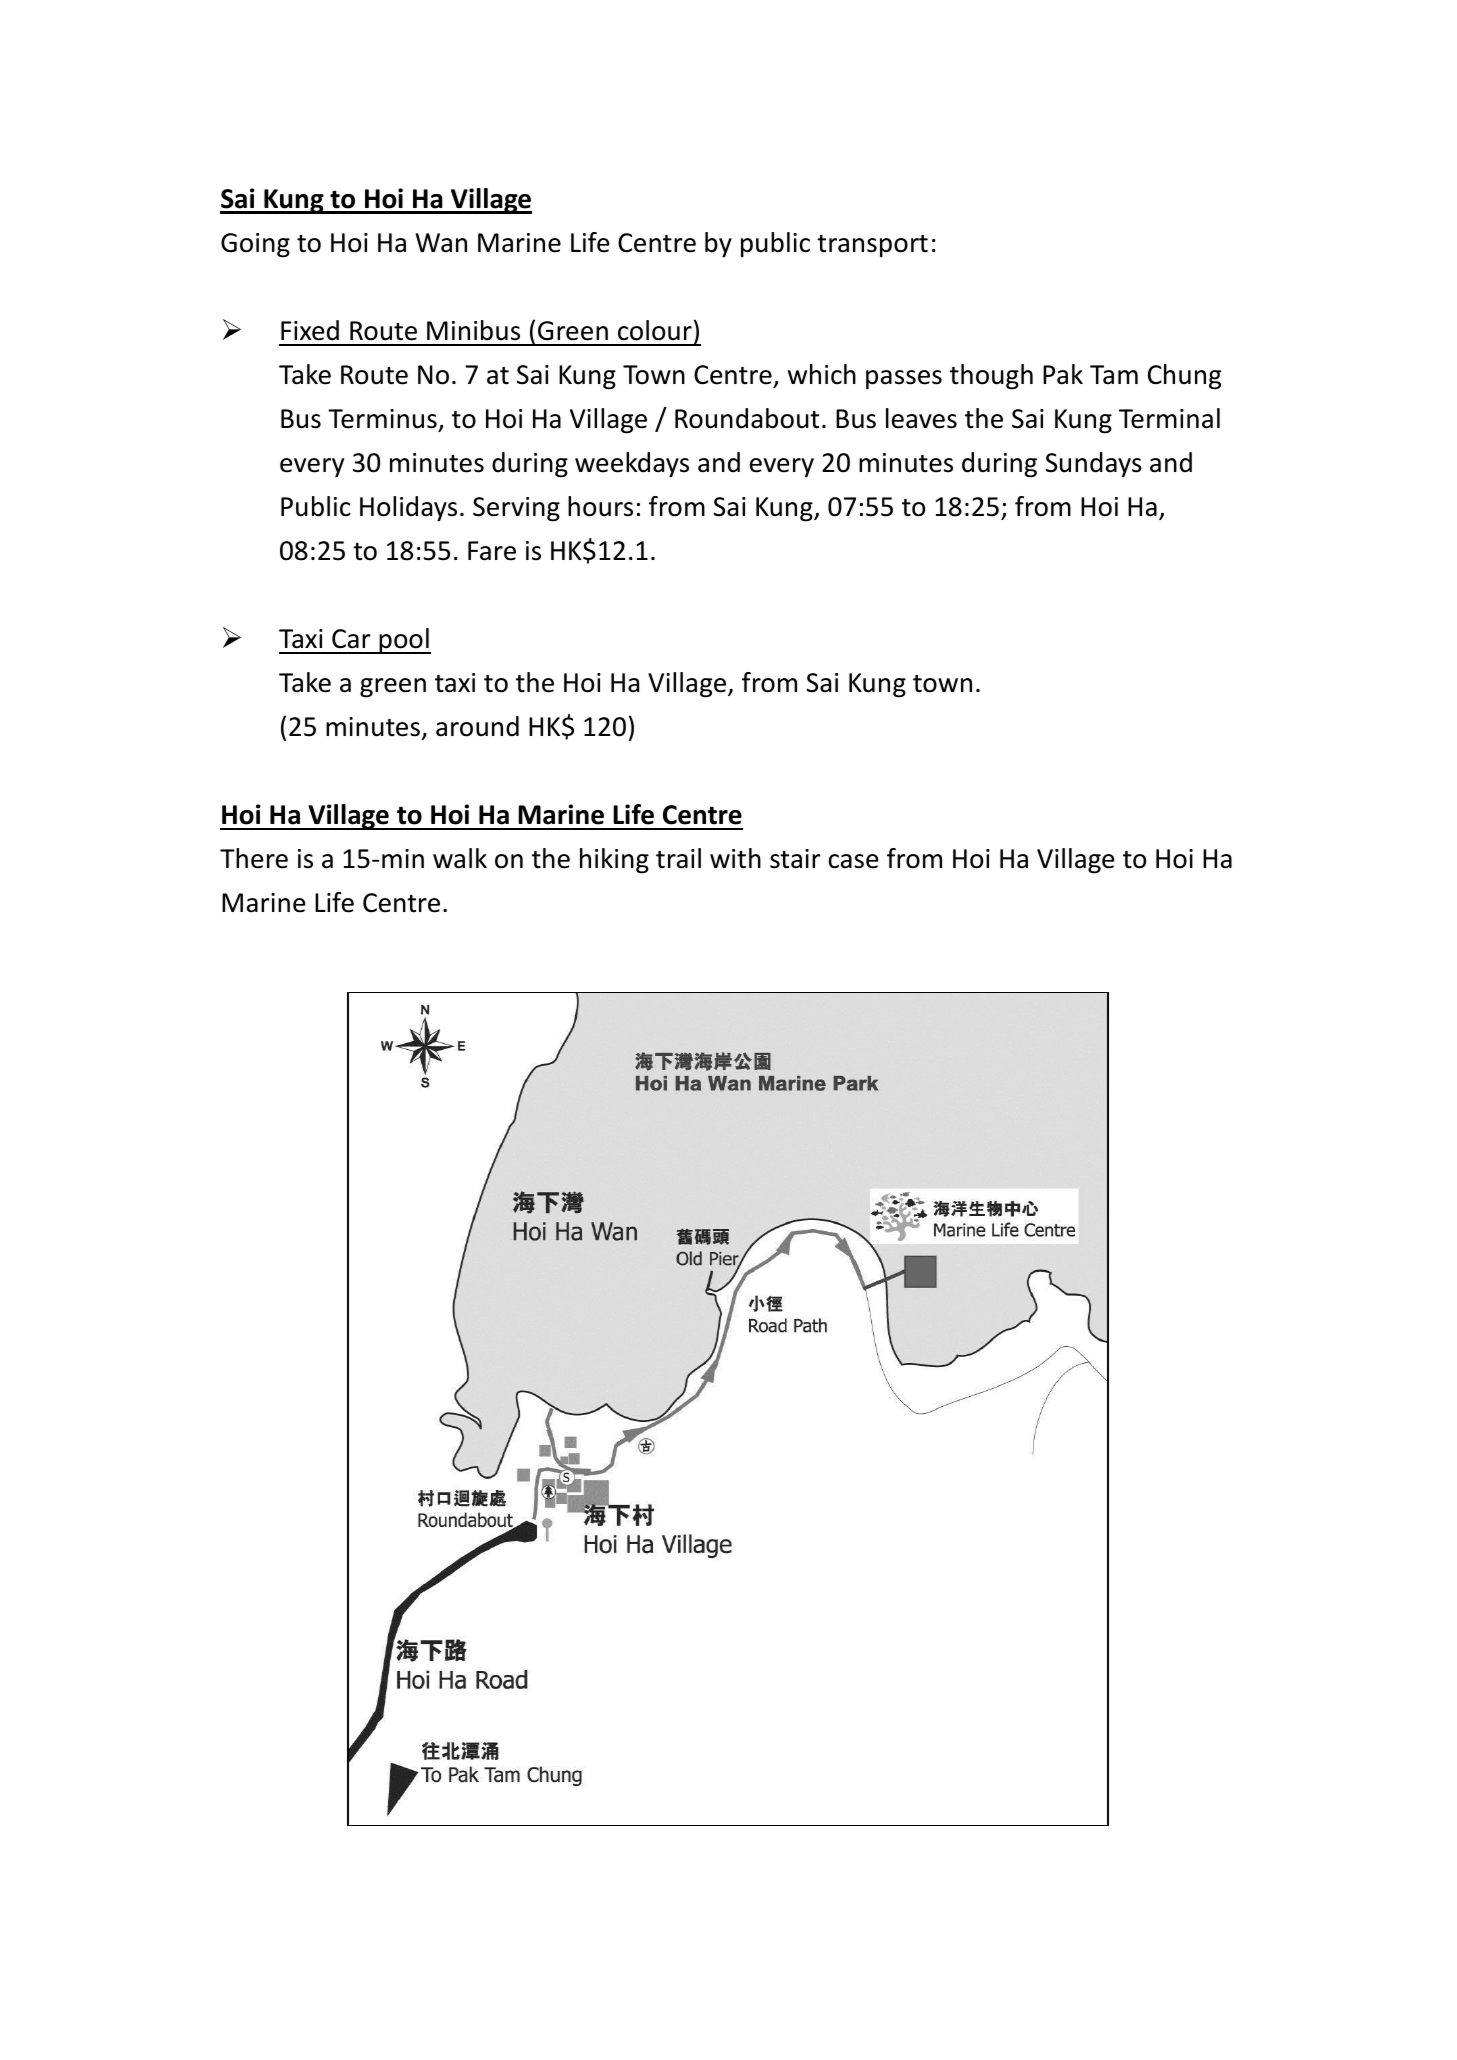 This document has width=1457, height=2060. I want to click on with, so click(735, 858).
